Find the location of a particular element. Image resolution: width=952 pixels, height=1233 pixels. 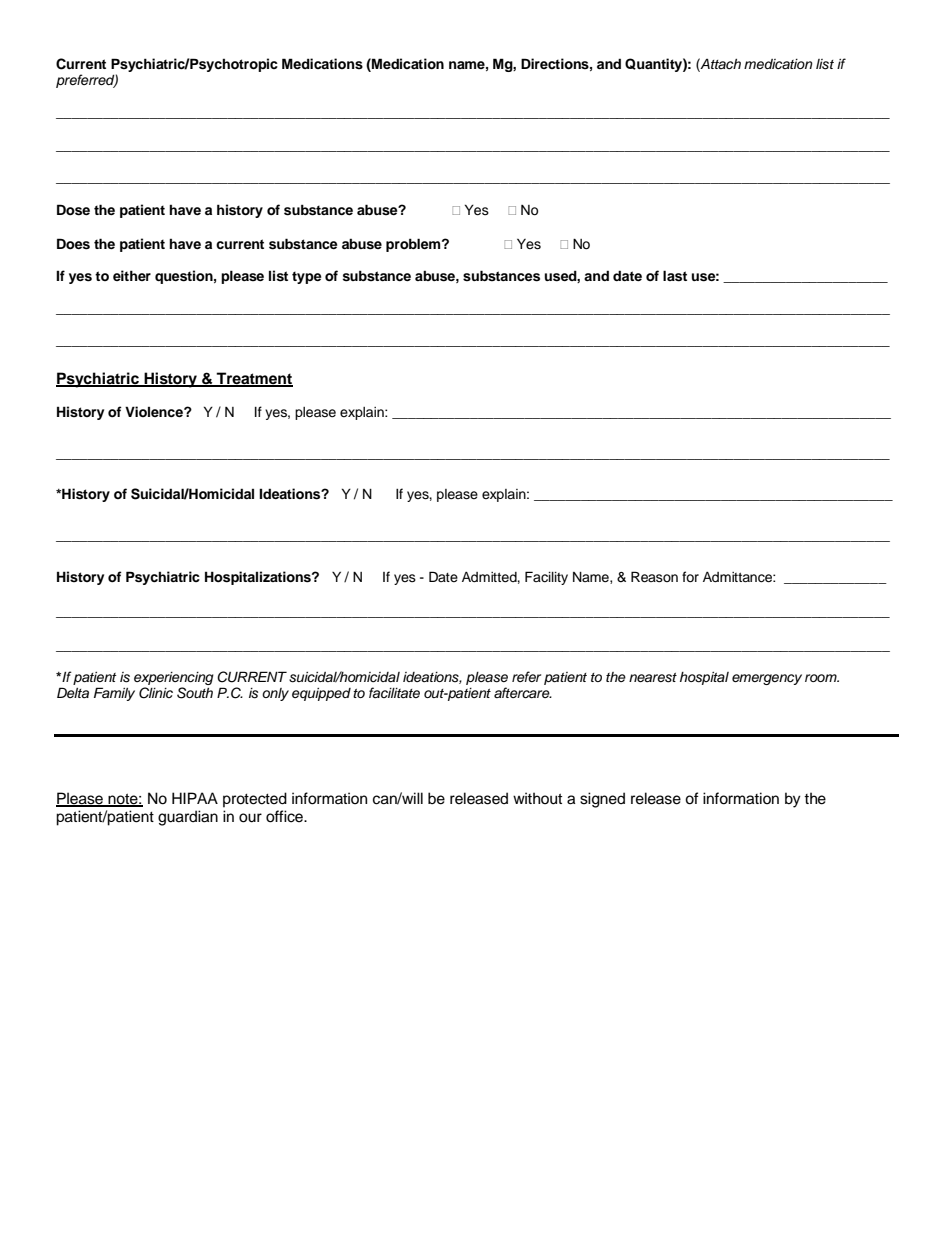

facilitate is located at coordinates (394, 692).
